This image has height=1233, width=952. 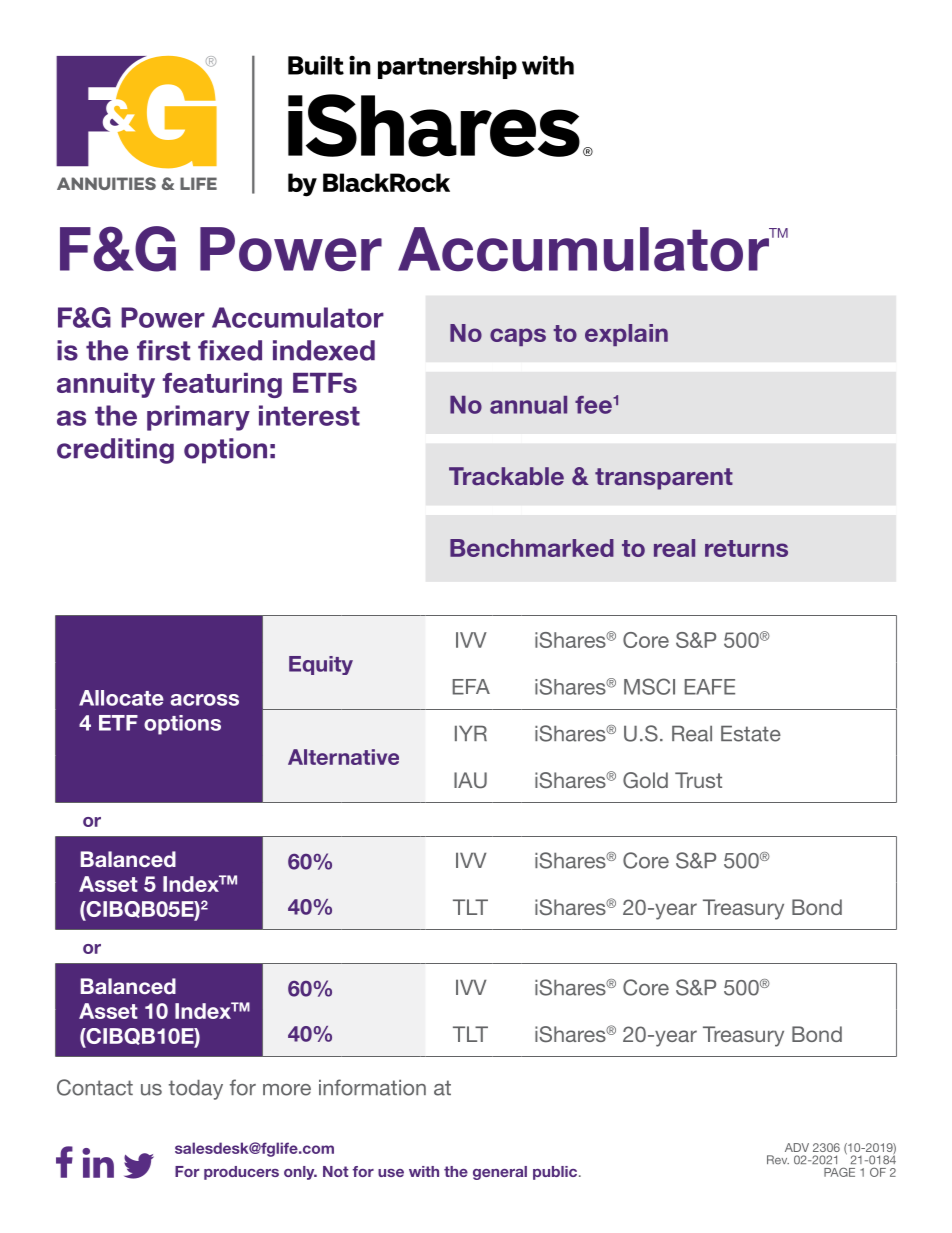 I want to click on general, so click(x=500, y=1173).
